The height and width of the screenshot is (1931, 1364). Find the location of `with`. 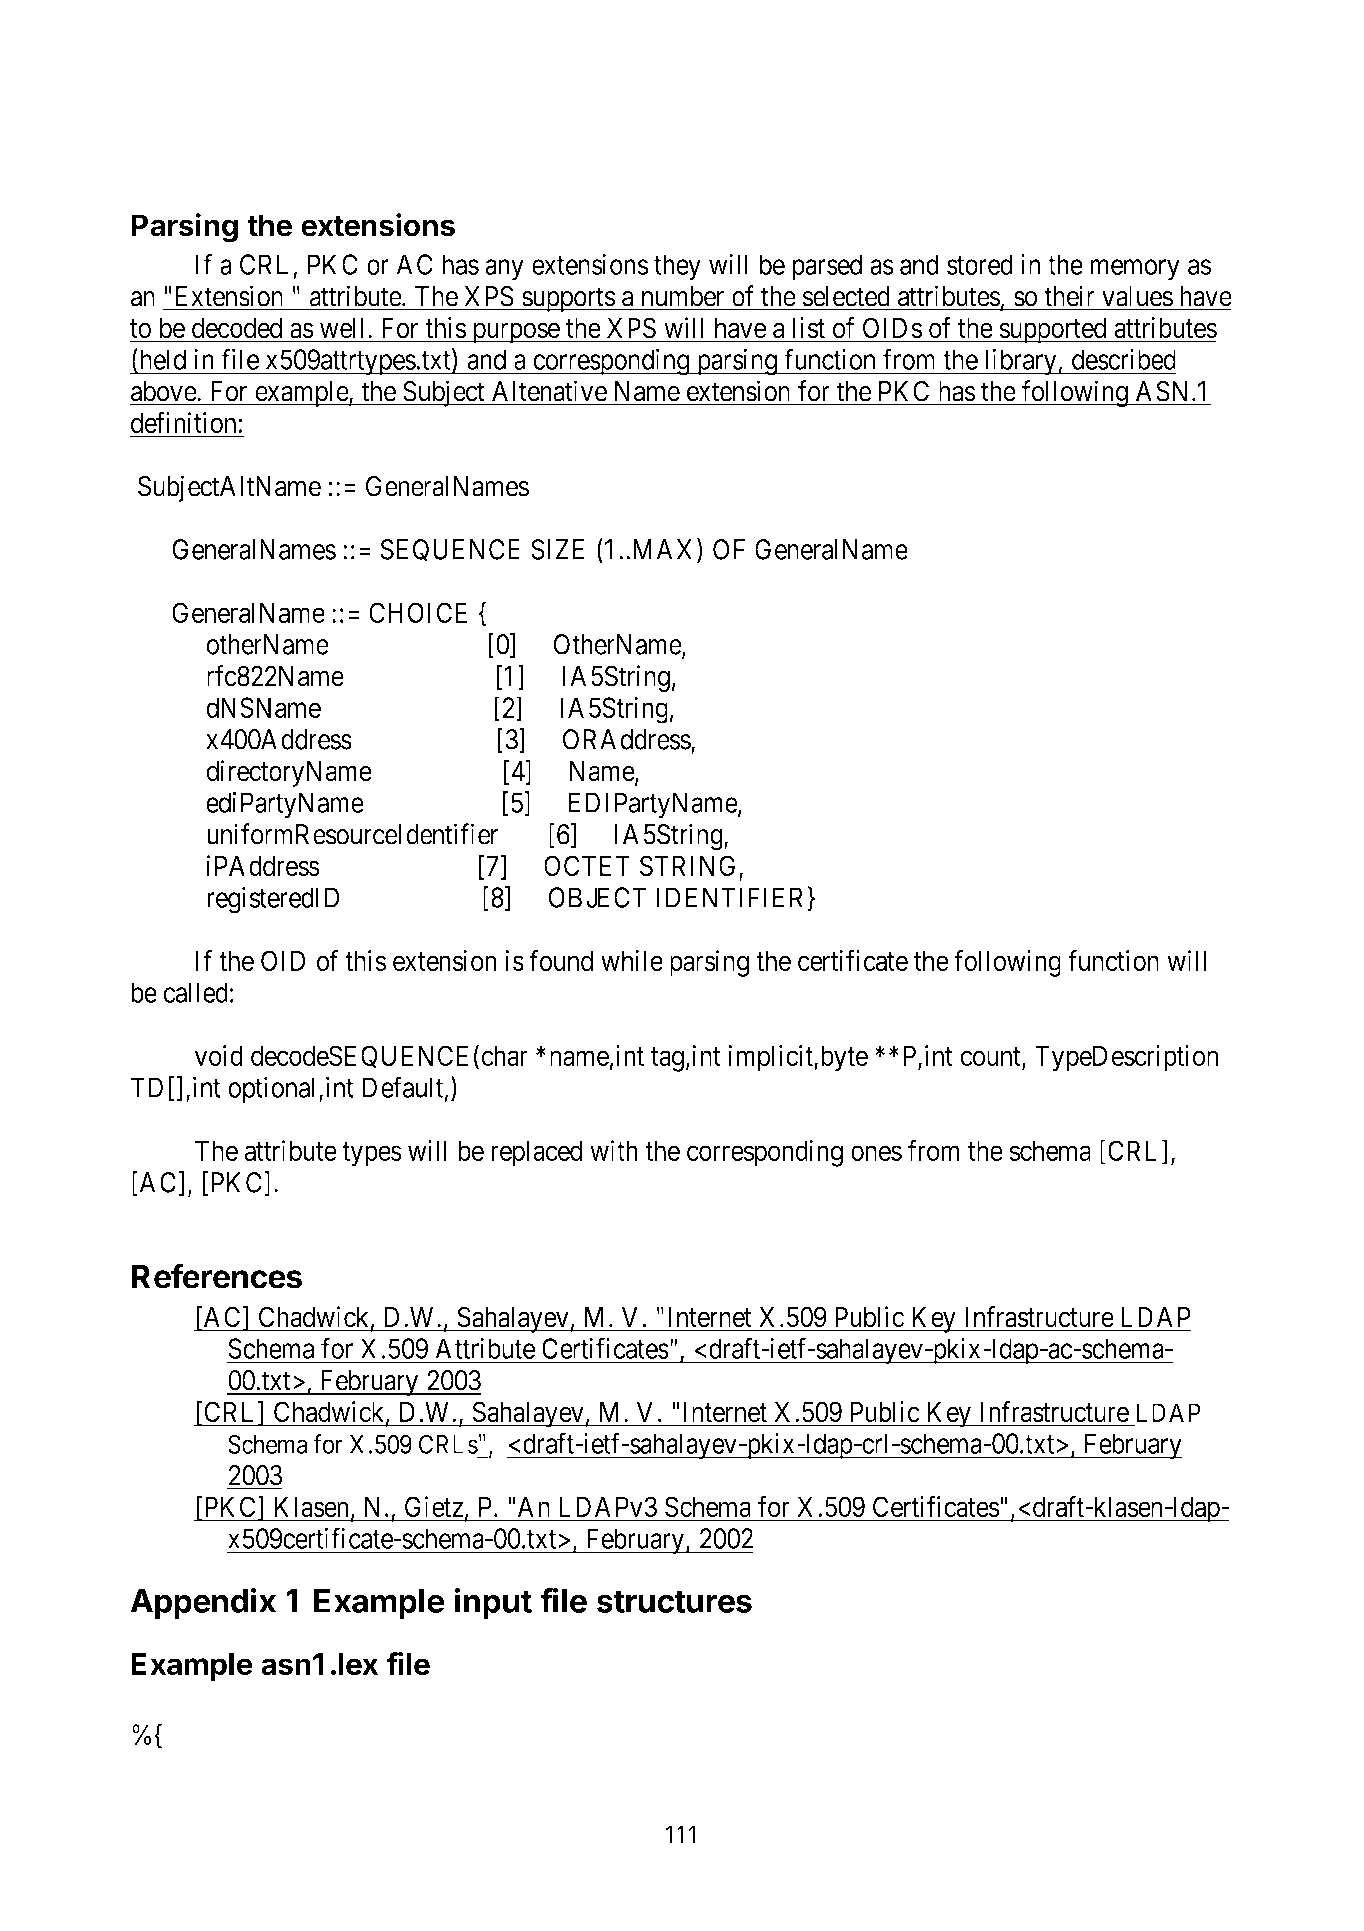

with is located at coordinates (614, 1150).
